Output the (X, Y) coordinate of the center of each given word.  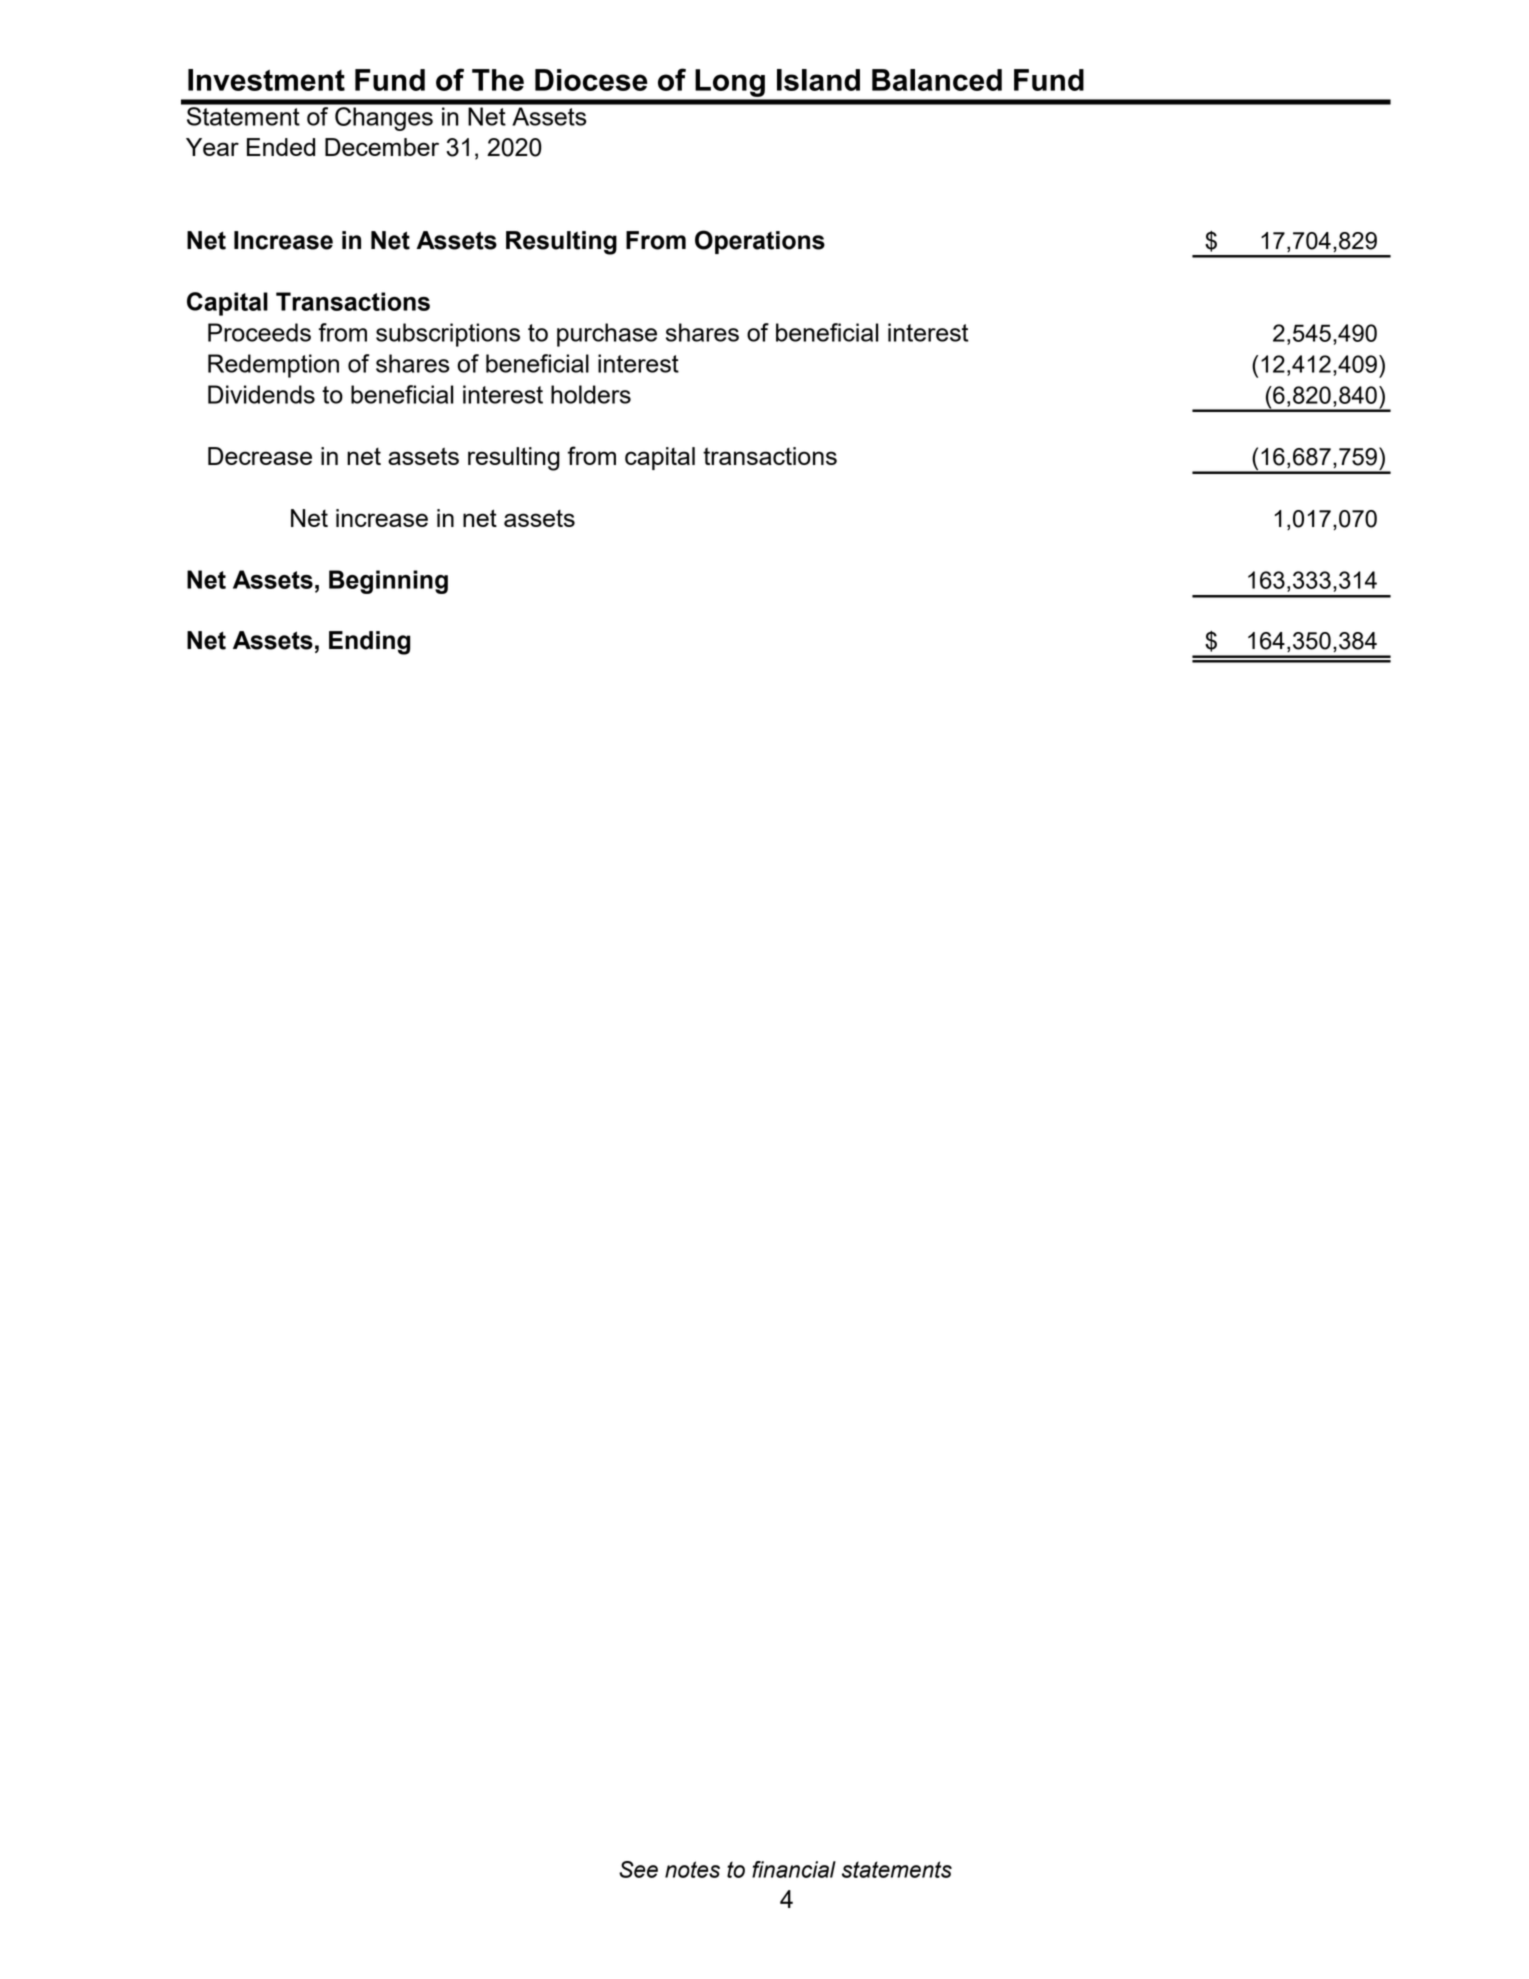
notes (692, 1869)
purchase (607, 335)
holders (591, 394)
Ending (369, 643)
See (638, 1869)
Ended (281, 147)
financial (794, 1869)
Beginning (388, 582)
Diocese (591, 80)
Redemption (273, 366)
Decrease (260, 456)
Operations (760, 242)
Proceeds (259, 332)
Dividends (261, 394)
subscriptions (448, 335)
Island (818, 80)
